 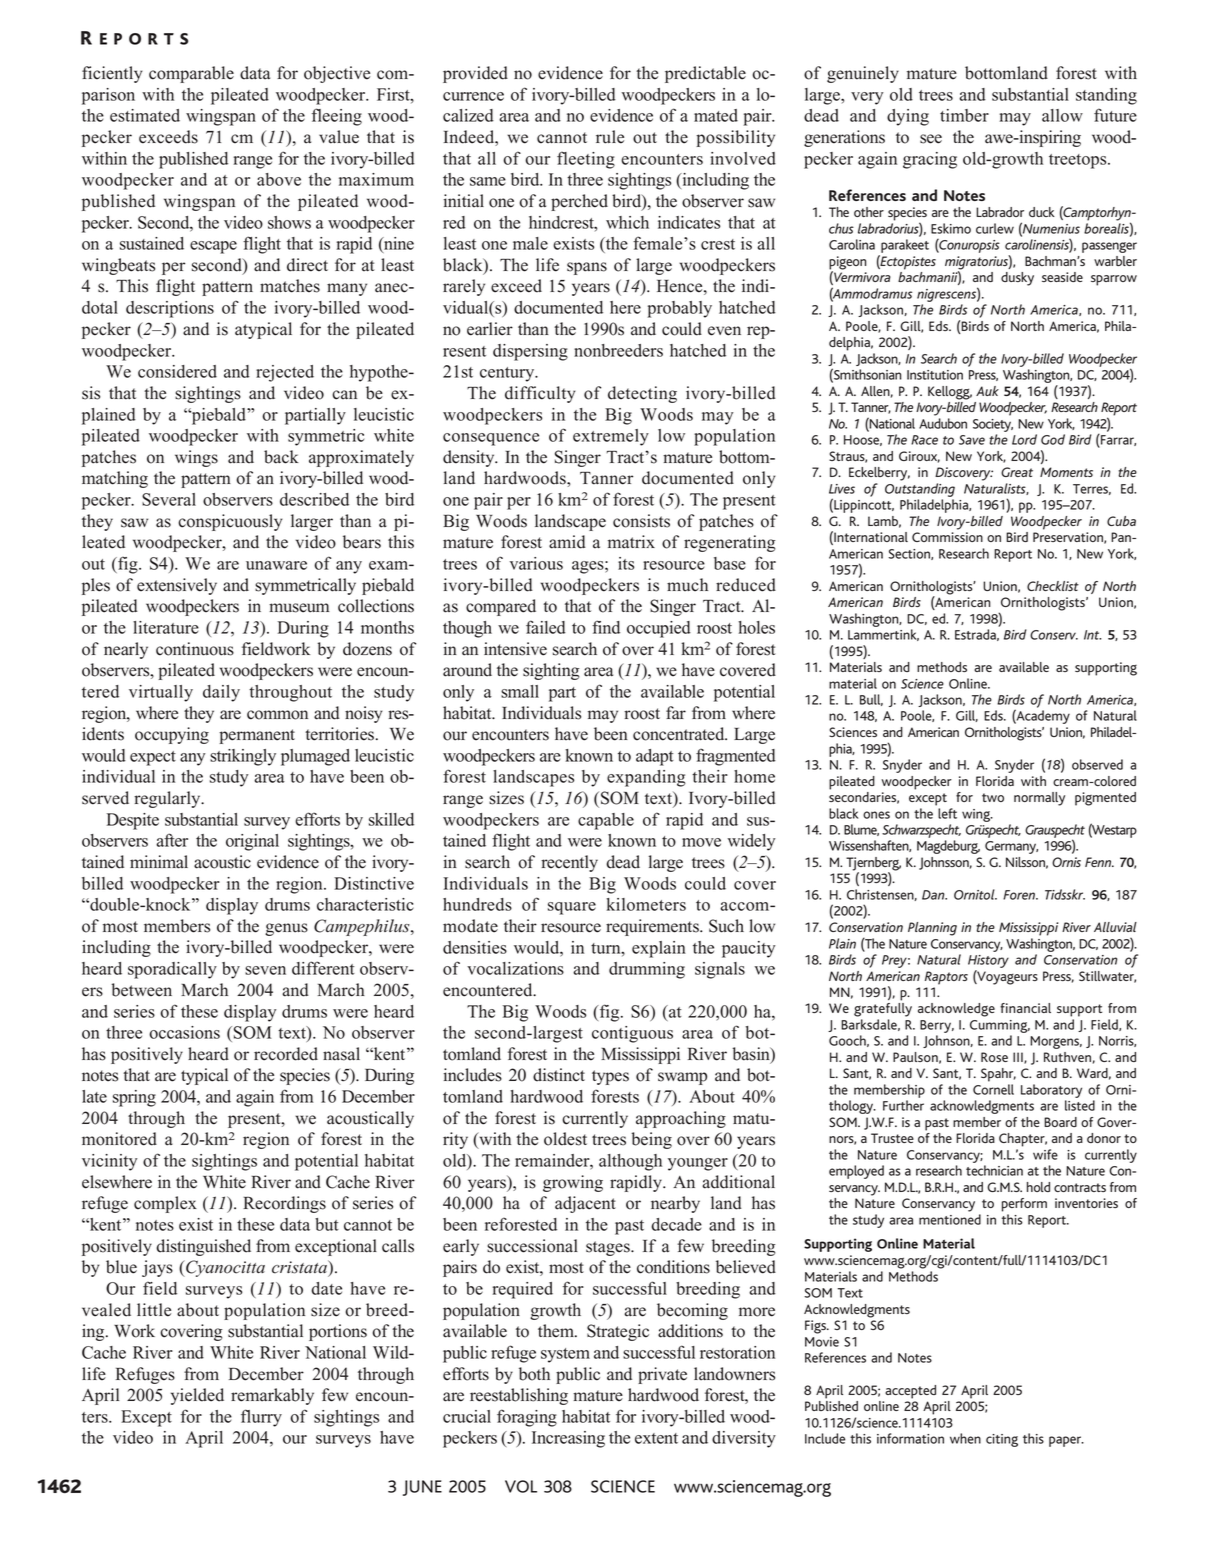 What do you see at coordinates (568, 1439) in the screenshot?
I see `Increasing` at bounding box center [568, 1439].
